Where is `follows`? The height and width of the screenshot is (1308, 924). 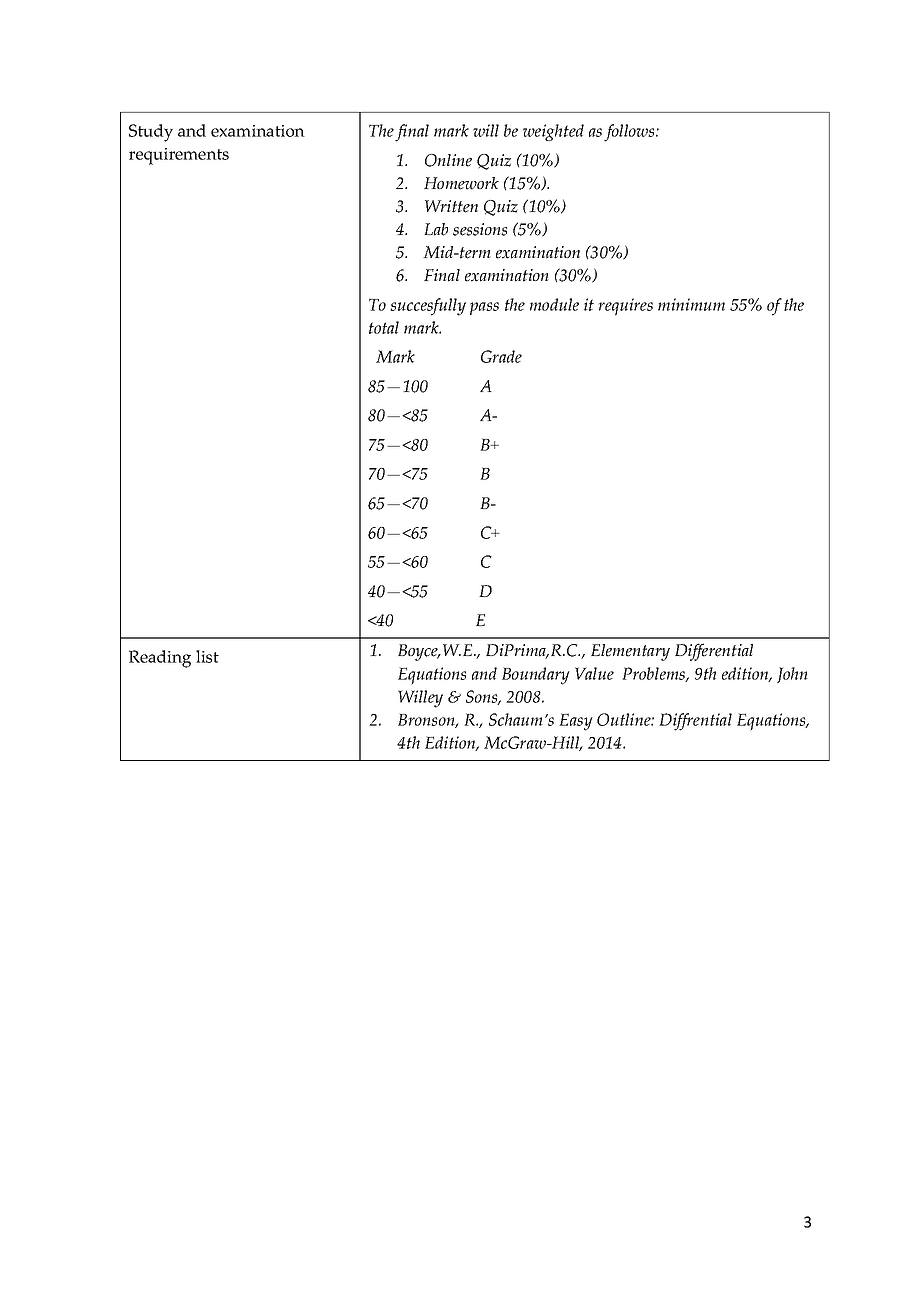 follows is located at coordinates (630, 133).
